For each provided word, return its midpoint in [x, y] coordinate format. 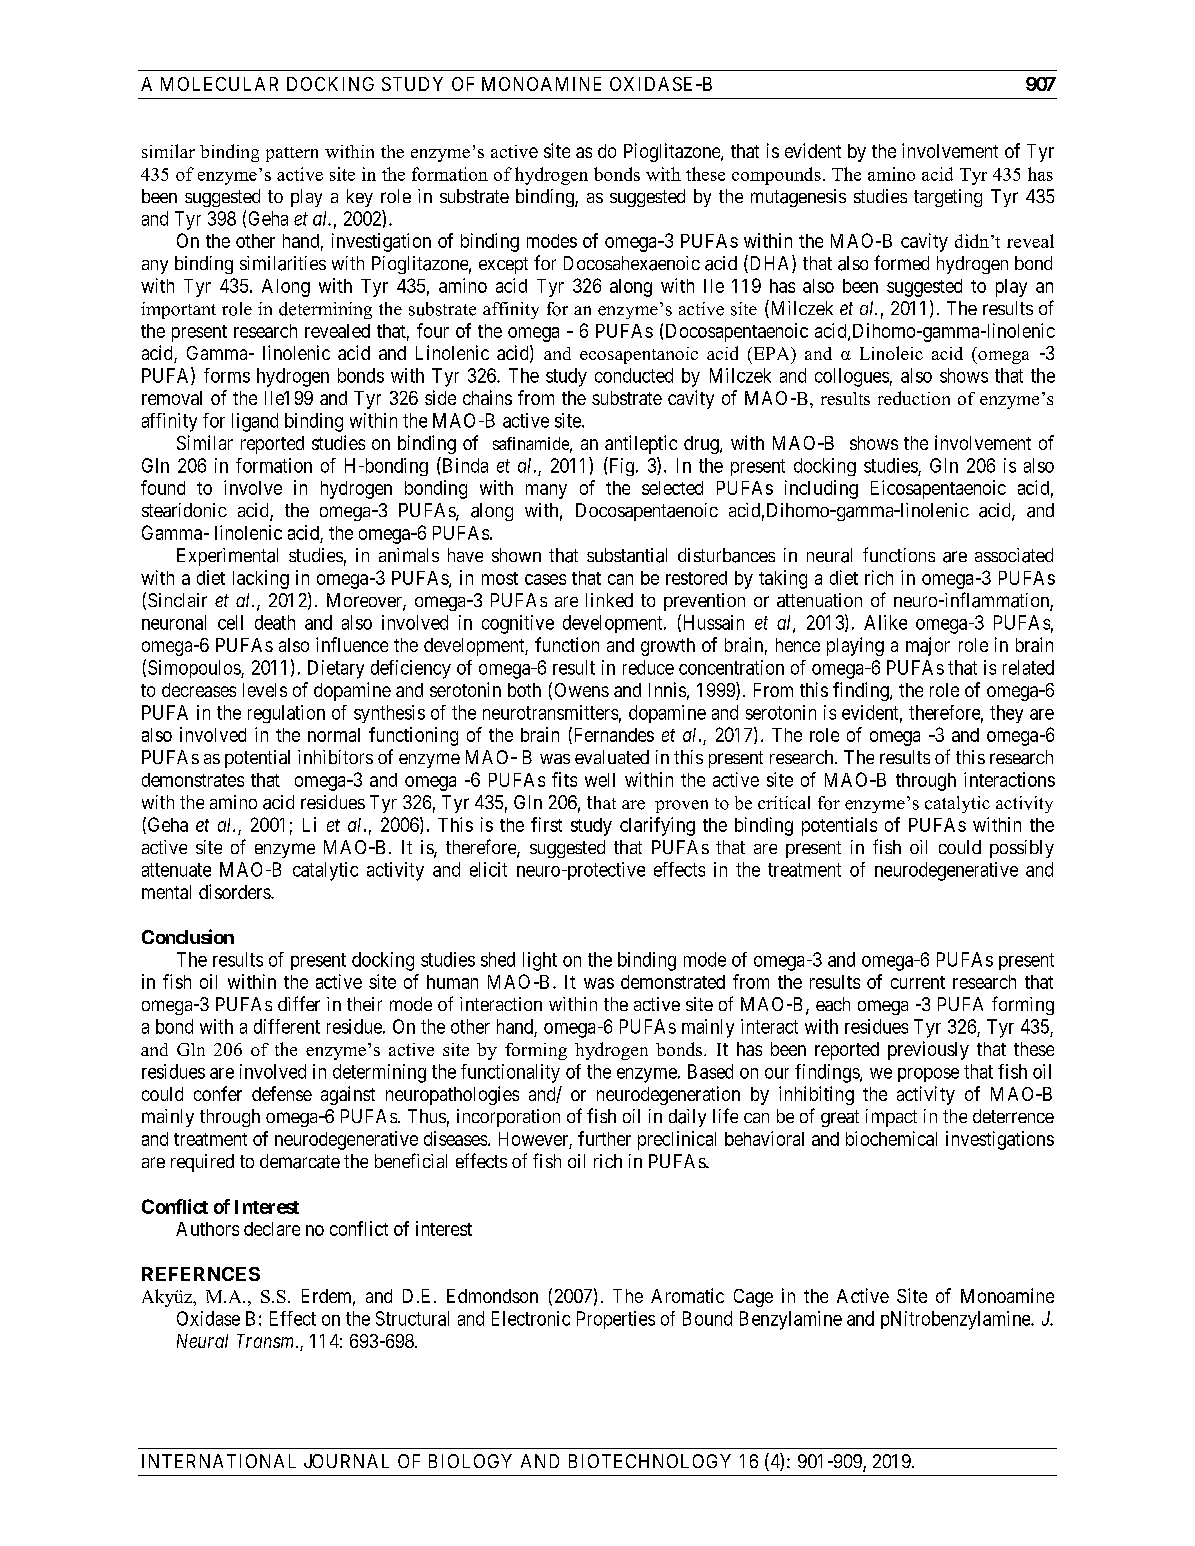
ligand [255, 422]
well [600, 780]
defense [282, 1093]
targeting [948, 198]
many [546, 491]
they [1006, 714]
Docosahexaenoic [632, 263]
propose [928, 1075]
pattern [292, 154]
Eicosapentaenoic [938, 489]
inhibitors [335, 757]
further [604, 1138]
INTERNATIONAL [219, 1461]
